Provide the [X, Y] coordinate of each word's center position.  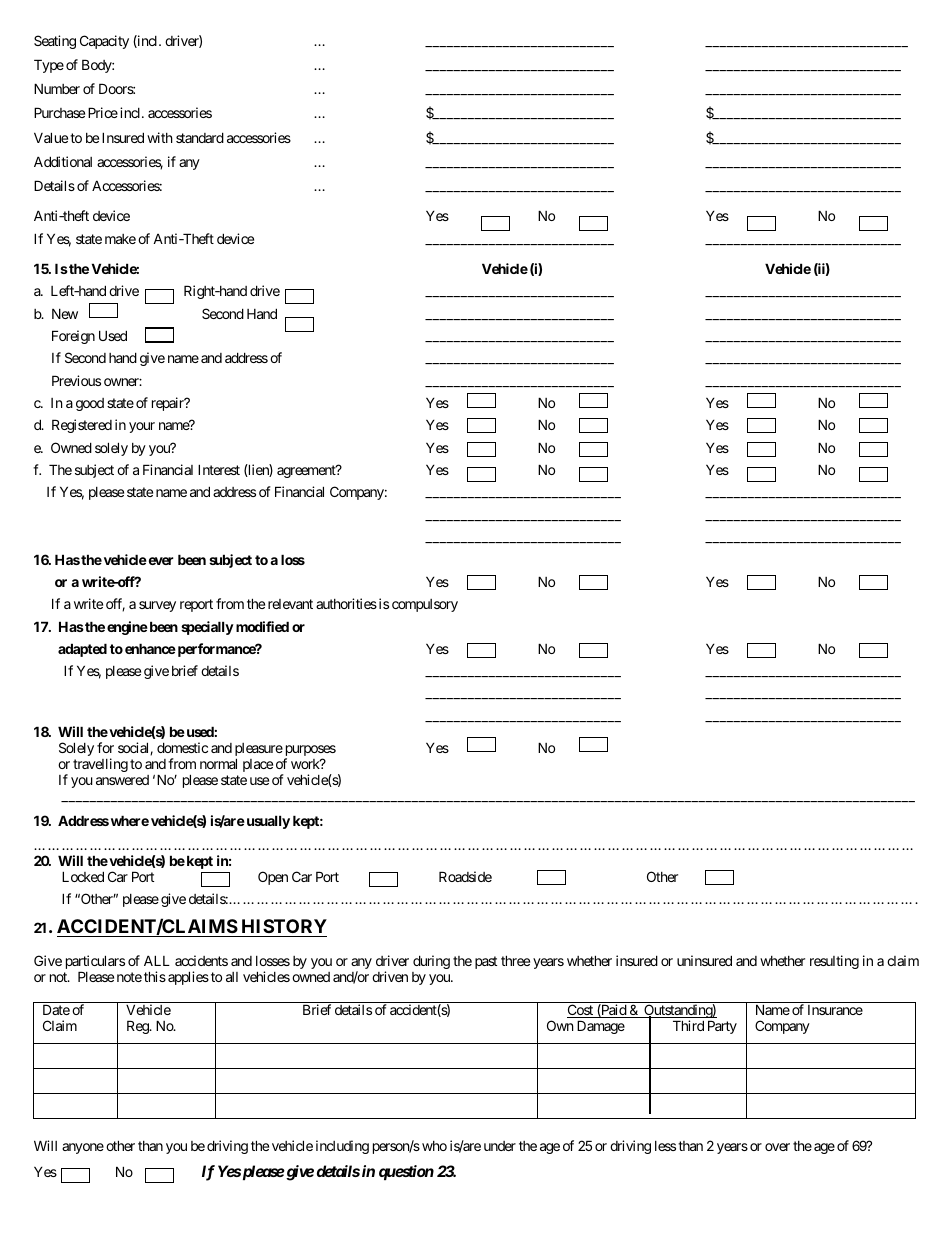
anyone [83, 1148]
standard [200, 137]
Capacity [104, 42]
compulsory [425, 605]
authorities [346, 603]
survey [157, 606]
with [160, 137]
